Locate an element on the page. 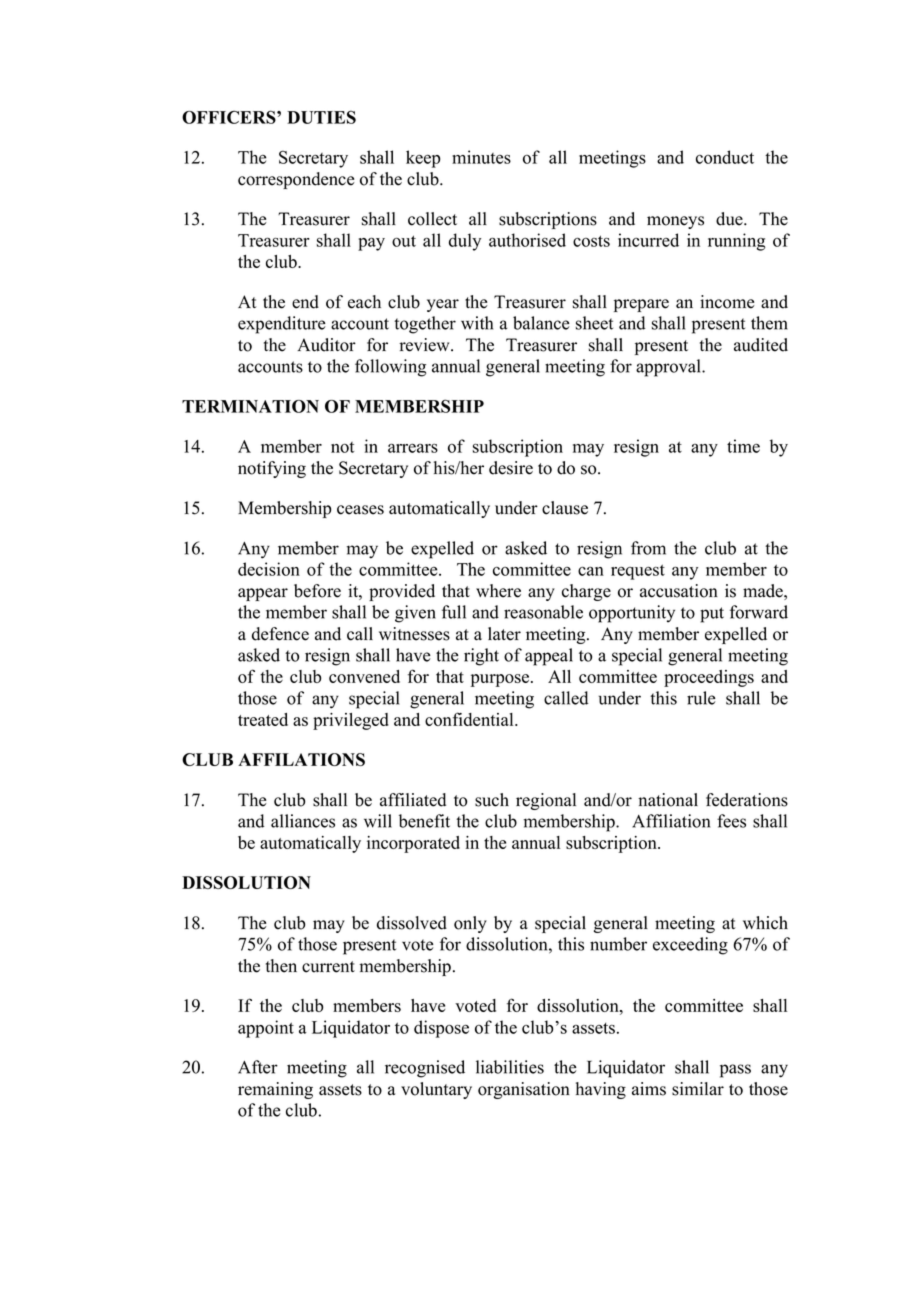 This page has height=1308, width=924. correspondence is located at coordinates (296, 180).
